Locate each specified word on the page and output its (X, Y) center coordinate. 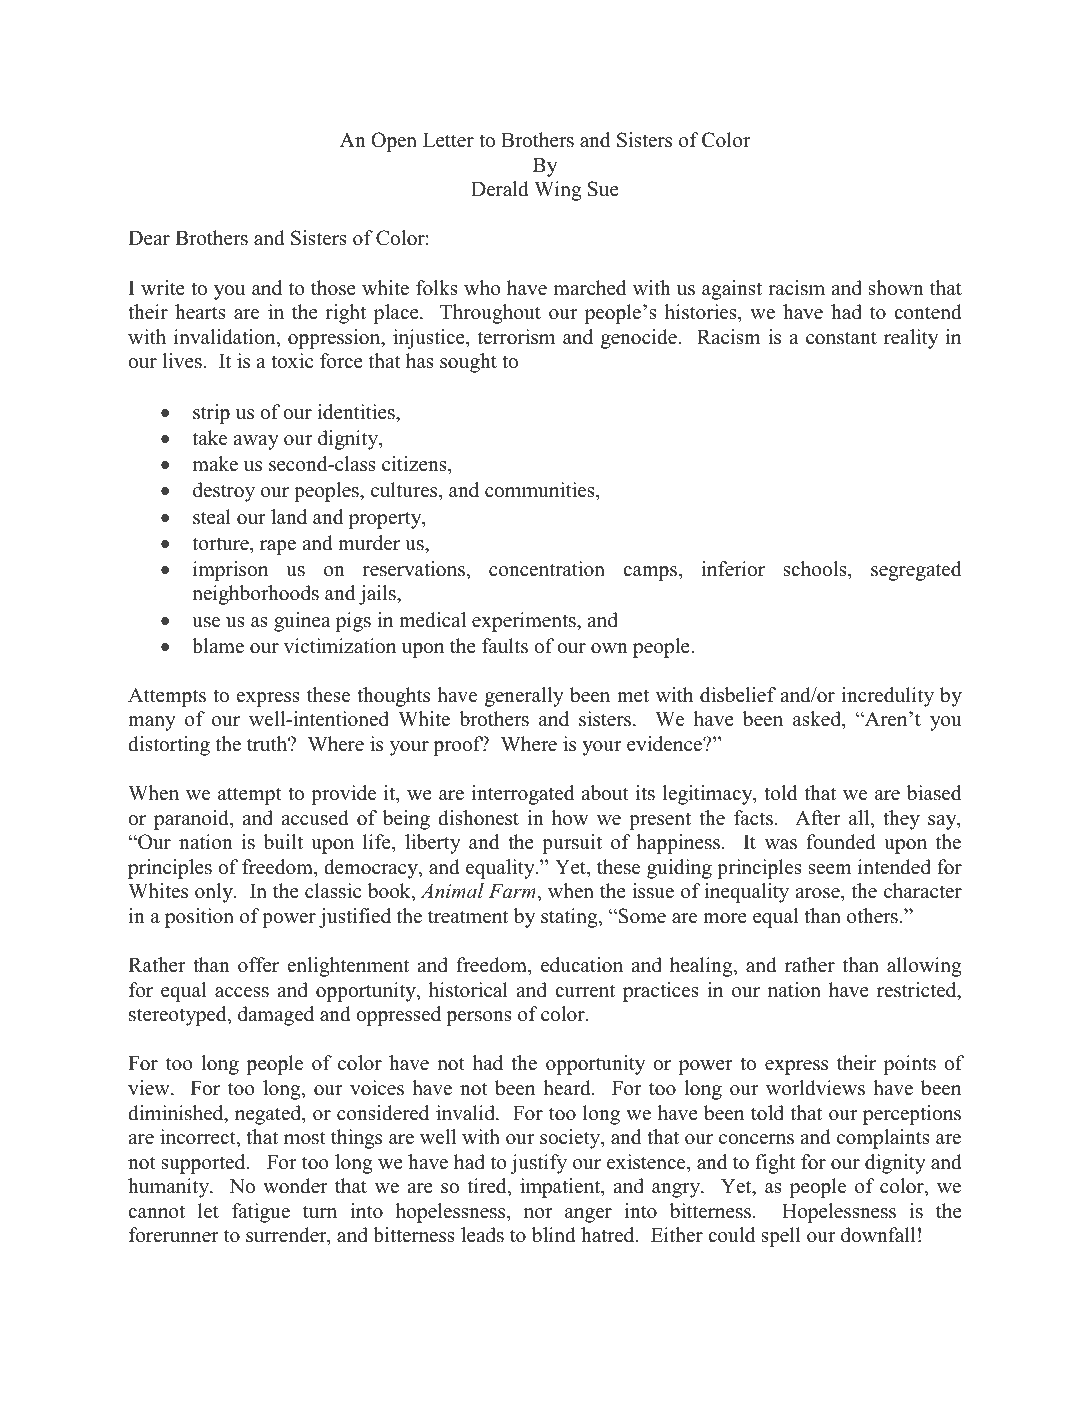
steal (212, 517)
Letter (448, 140)
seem (830, 869)
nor (538, 1213)
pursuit (572, 844)
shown (896, 288)
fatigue (261, 1213)
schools (816, 569)
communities (541, 491)
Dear (149, 238)
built (283, 842)
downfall (878, 1235)
